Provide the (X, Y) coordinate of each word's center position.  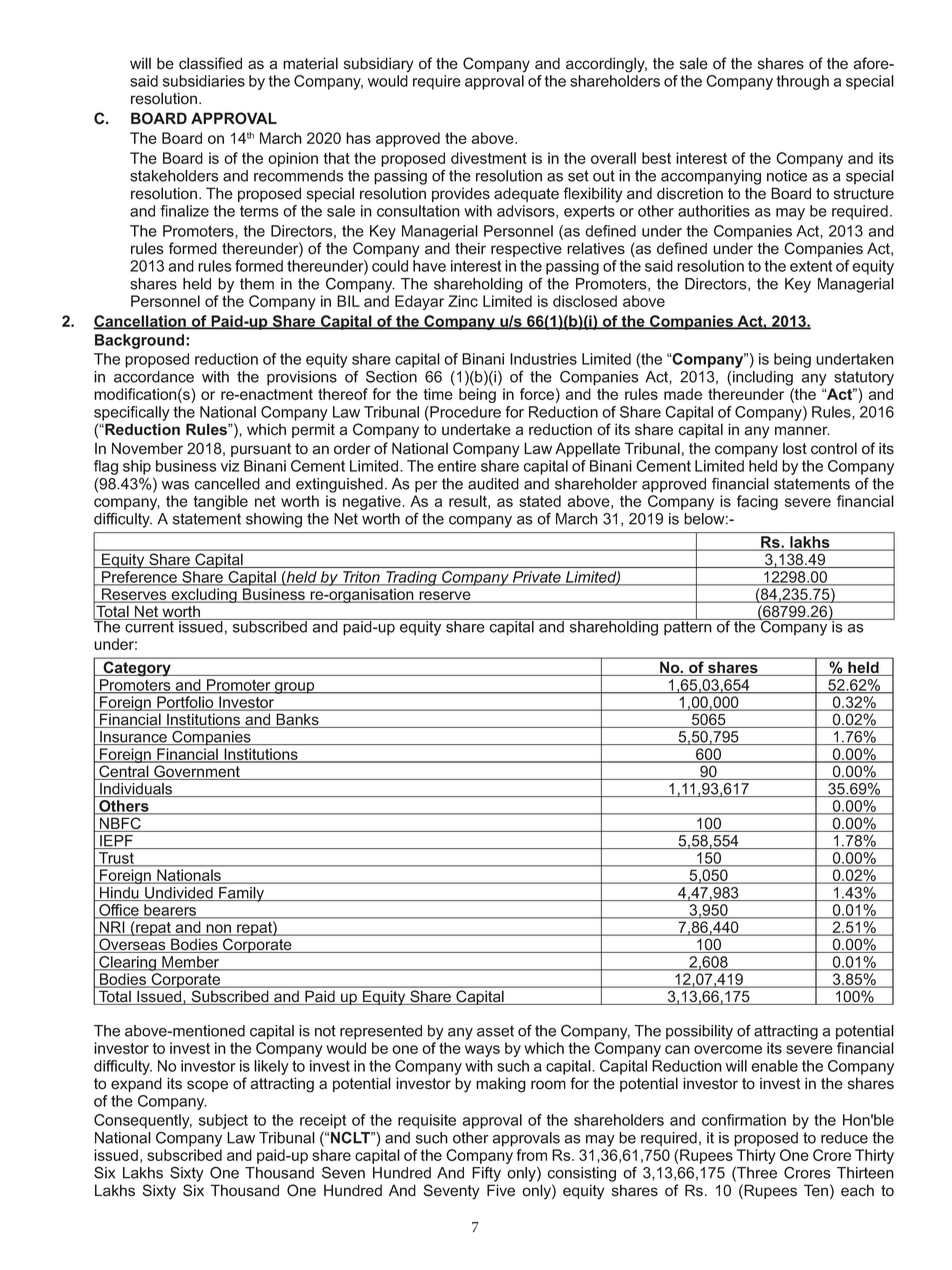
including (763, 378)
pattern (688, 627)
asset (495, 1031)
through (803, 82)
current (149, 626)
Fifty (486, 1174)
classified (210, 63)
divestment (489, 158)
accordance (154, 377)
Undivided (179, 894)
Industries (543, 359)
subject (223, 1121)
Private (536, 578)
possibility (699, 1032)
